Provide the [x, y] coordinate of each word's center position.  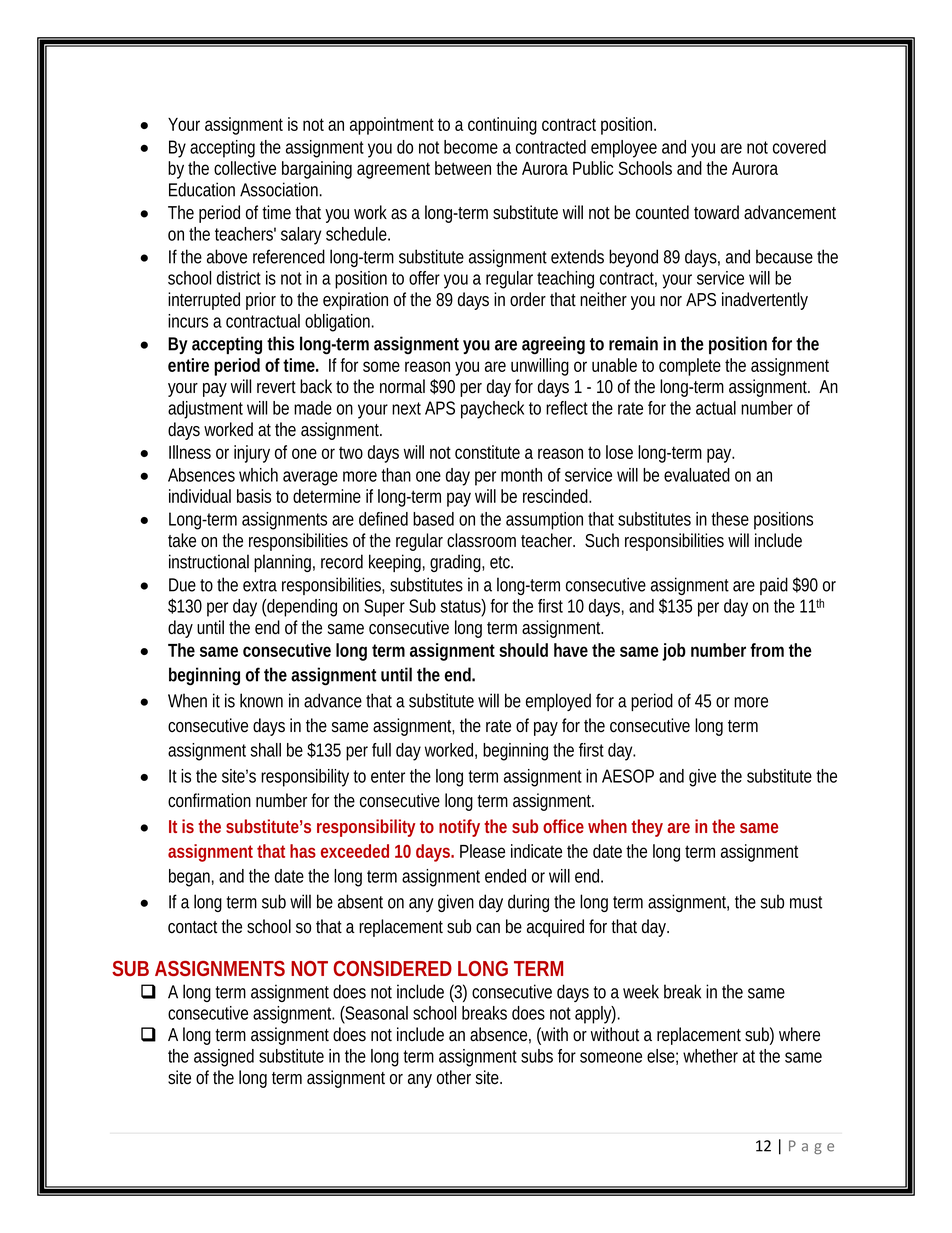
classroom [481, 540]
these [730, 519]
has [303, 851]
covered [799, 147]
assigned [224, 1058]
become [471, 147]
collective [245, 168]
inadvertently [765, 301]
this [280, 343]
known [261, 700]
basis [254, 496]
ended [505, 876]
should [523, 650]
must [806, 902]
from [767, 650]
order [528, 299]
